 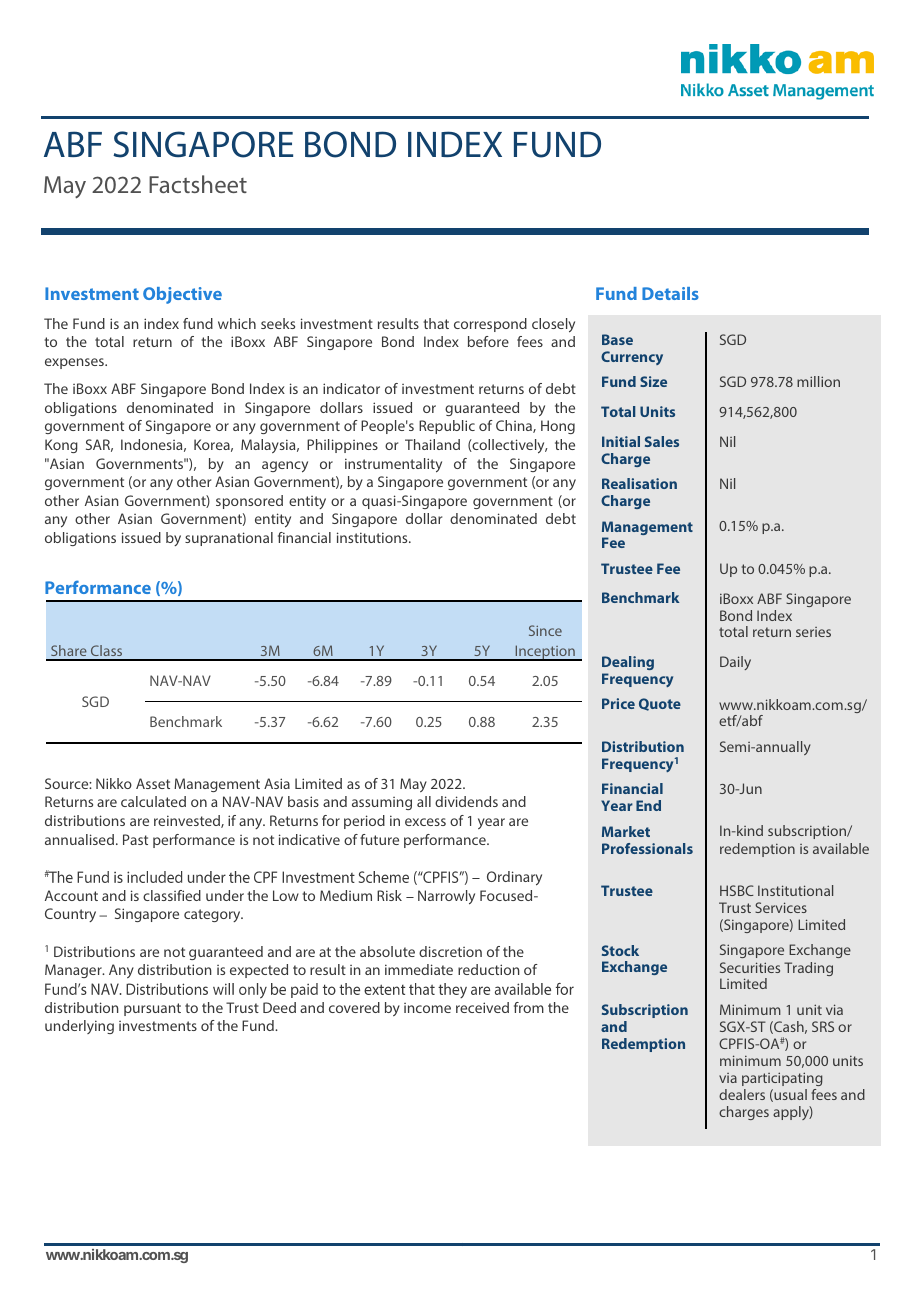 I want to click on Details, so click(x=670, y=293).
